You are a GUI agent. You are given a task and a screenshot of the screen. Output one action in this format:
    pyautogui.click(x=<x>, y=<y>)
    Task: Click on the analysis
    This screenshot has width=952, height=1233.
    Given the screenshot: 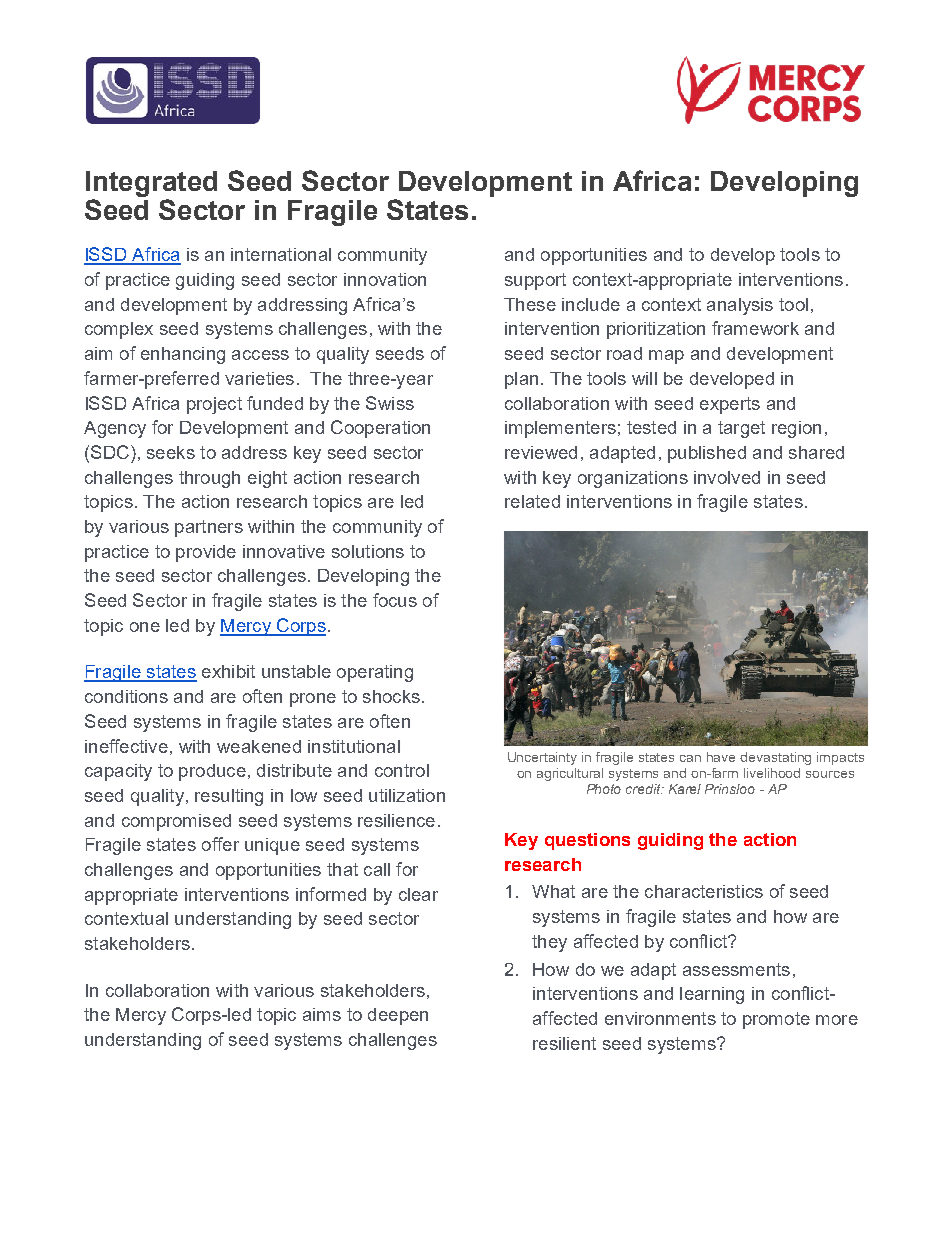 What is the action you would take?
    pyautogui.click(x=740, y=306)
